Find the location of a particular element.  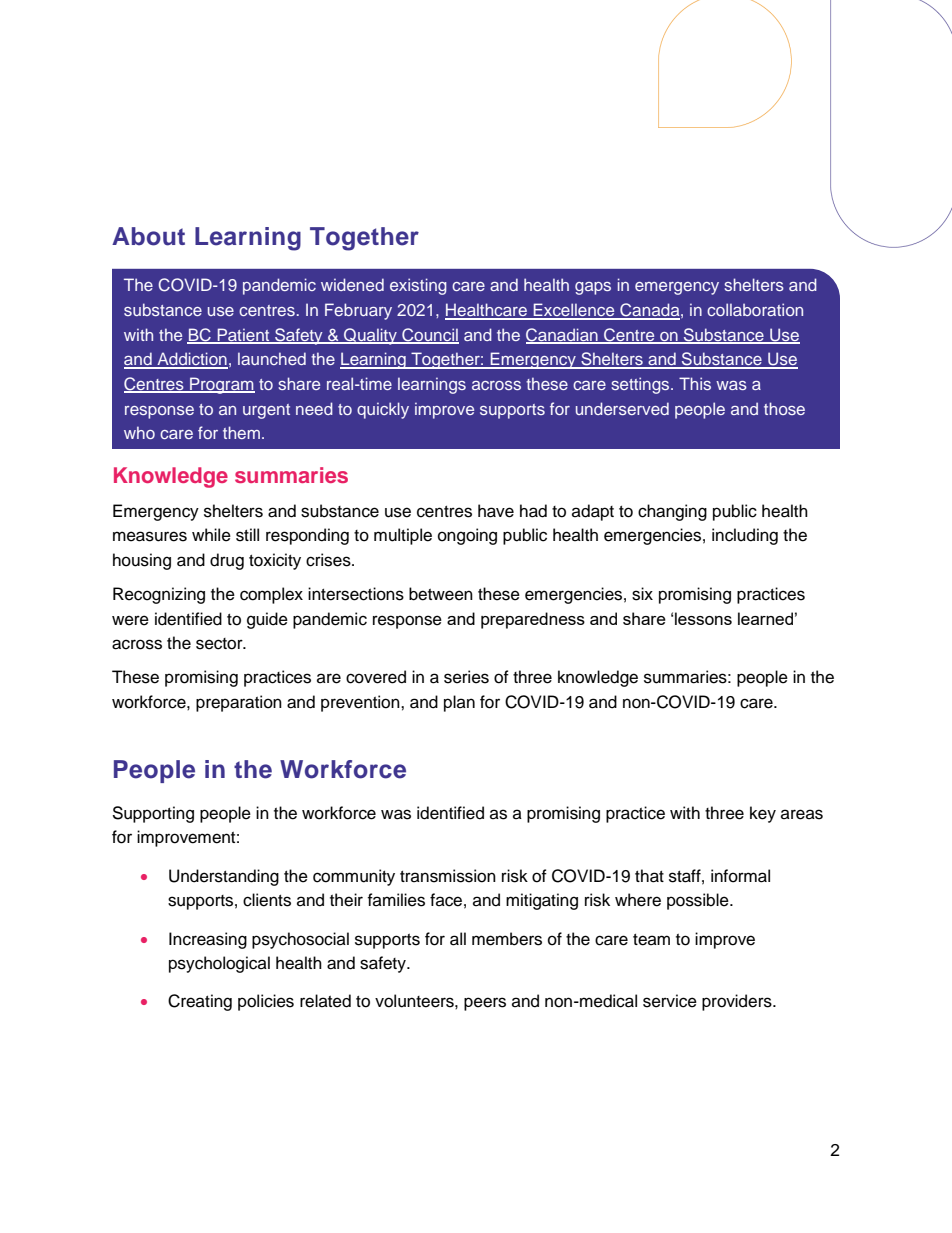

preparation is located at coordinates (239, 703).
